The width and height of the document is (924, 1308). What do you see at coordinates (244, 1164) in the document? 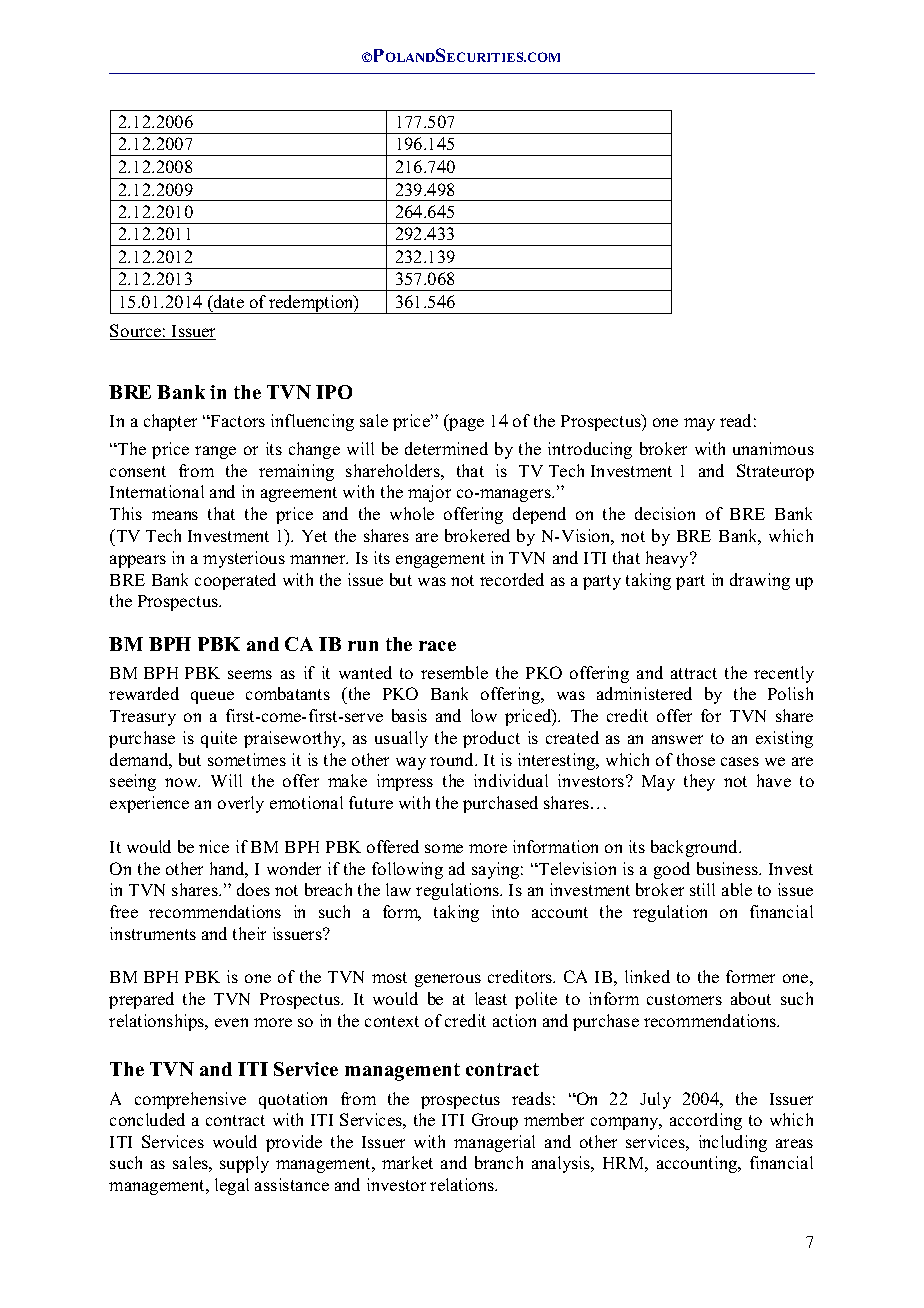
I see `supply` at bounding box center [244, 1164].
